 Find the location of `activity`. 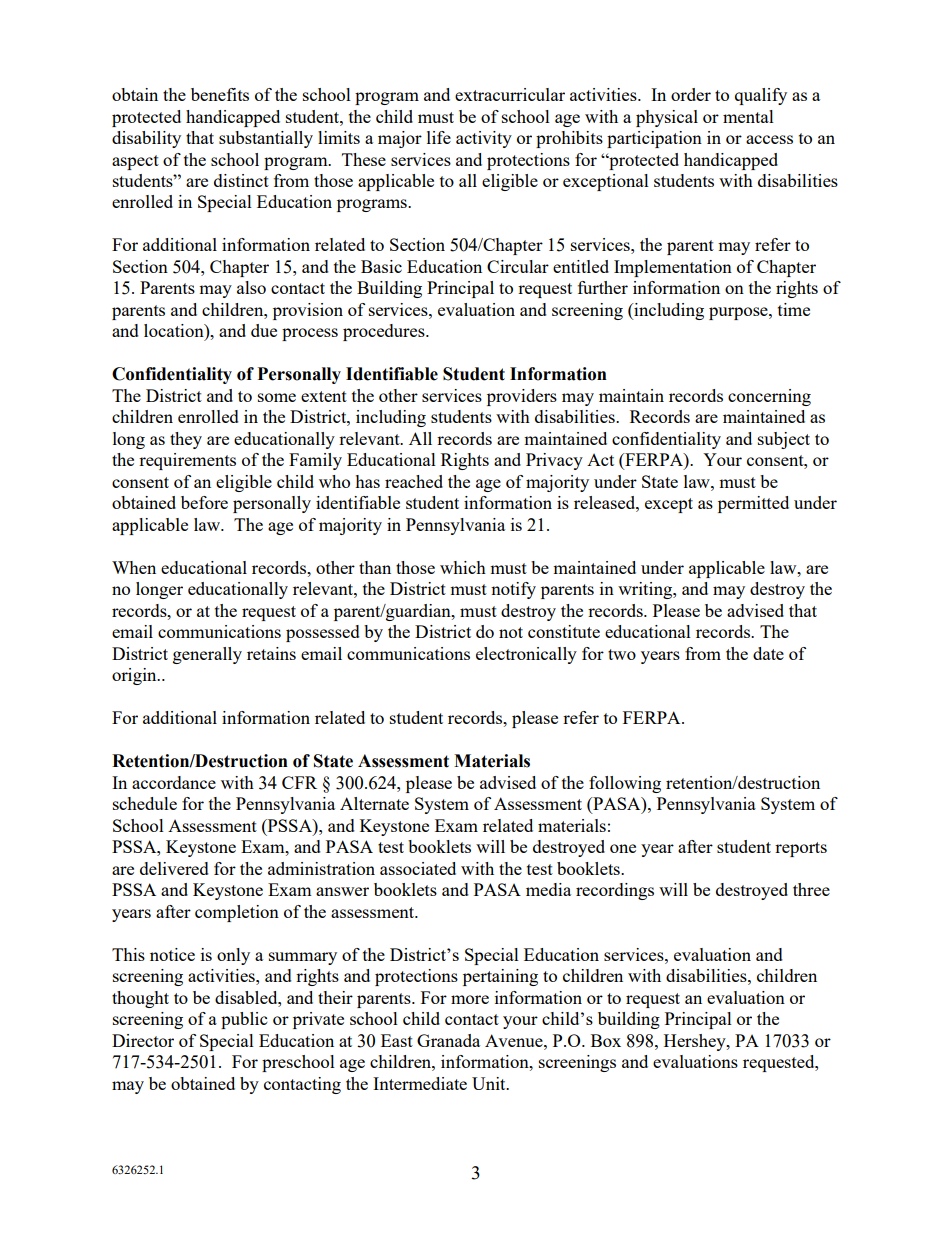

activity is located at coordinates (484, 139).
